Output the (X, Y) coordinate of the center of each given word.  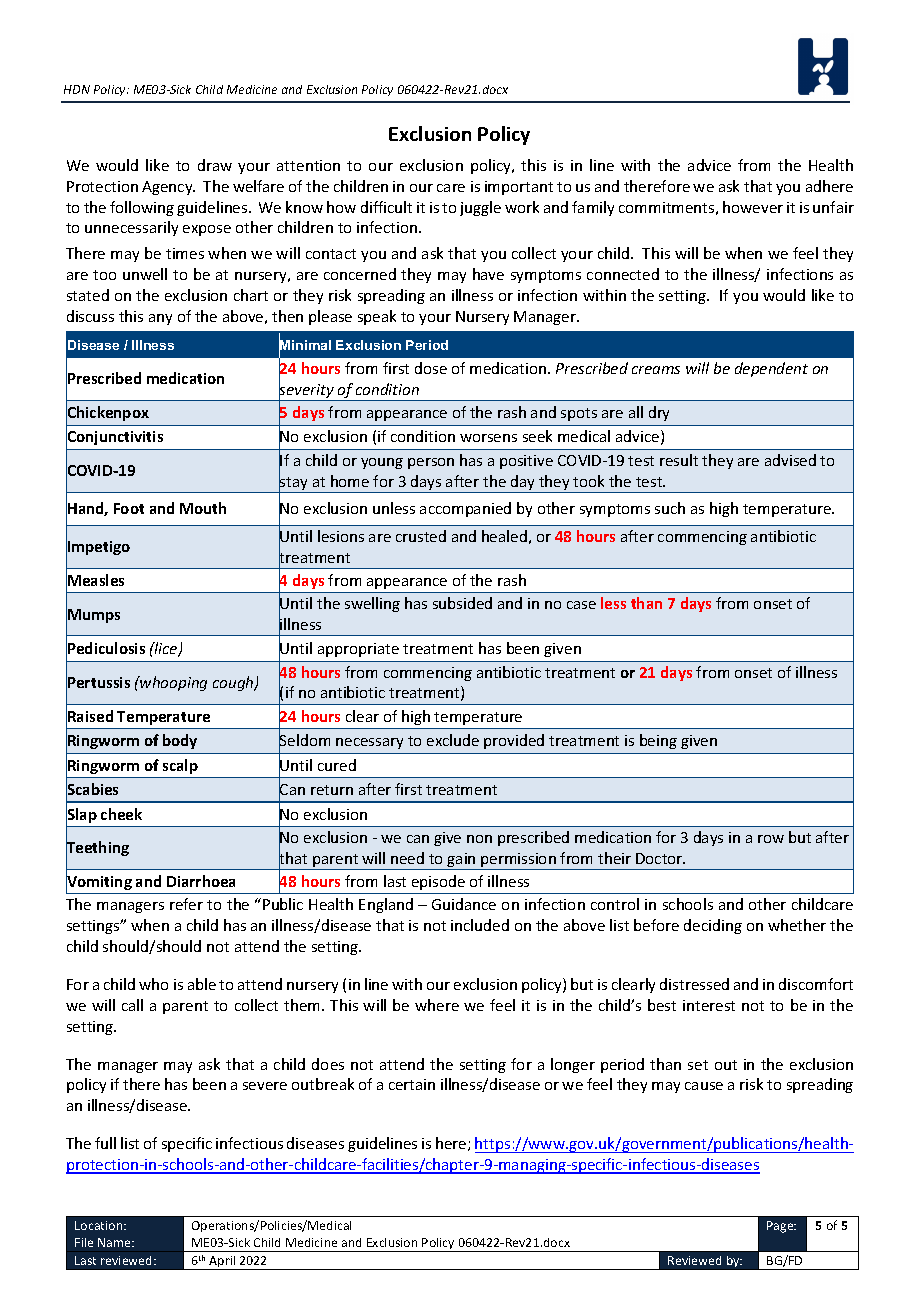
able (202, 984)
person (431, 463)
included (480, 925)
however (753, 207)
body (180, 741)
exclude (453, 740)
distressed (694, 984)
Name (115, 1242)
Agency (168, 188)
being (658, 741)
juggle (480, 208)
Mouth (203, 508)
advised (790, 460)
